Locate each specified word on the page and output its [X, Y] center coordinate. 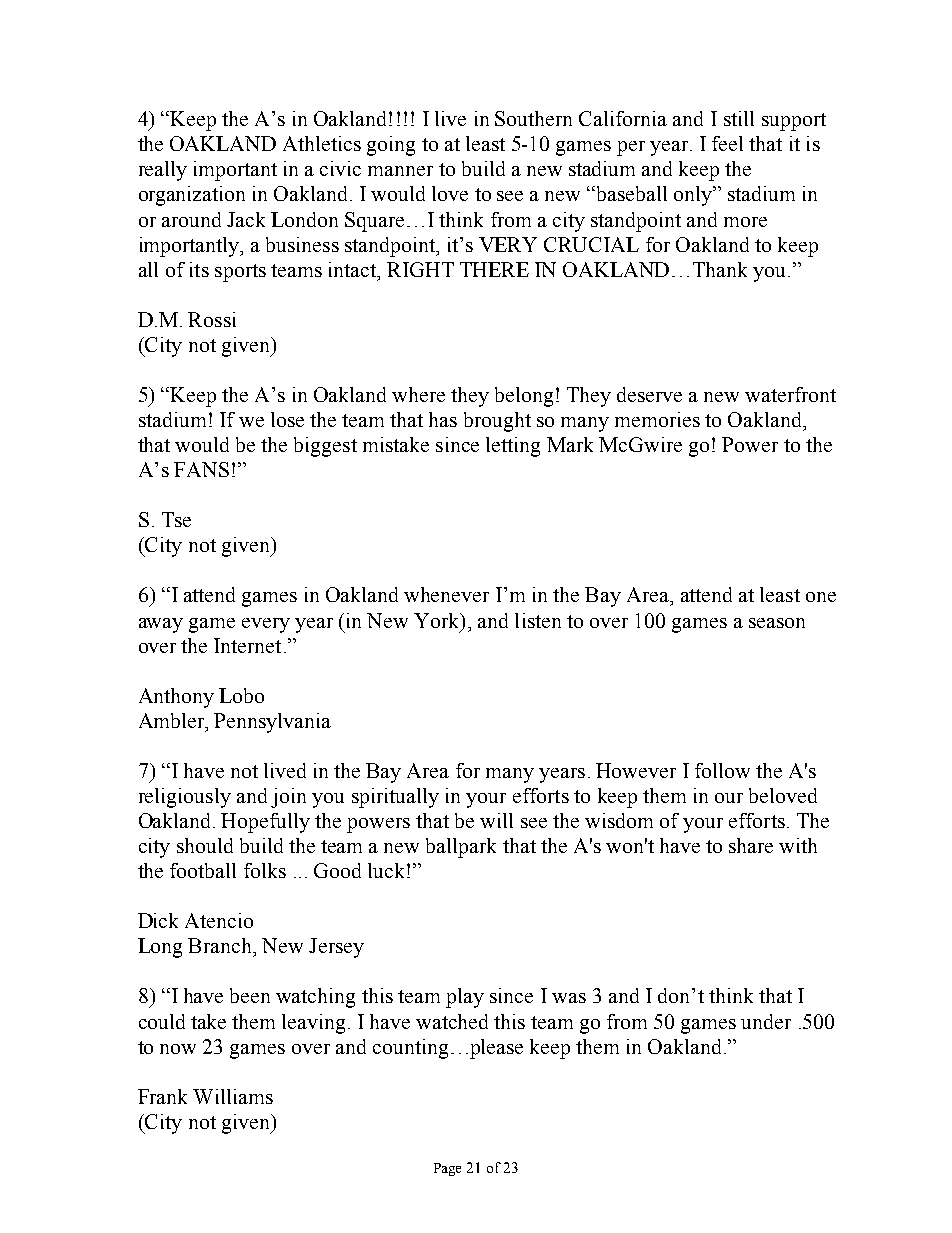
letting [513, 447]
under [766, 1021]
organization [192, 196]
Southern [533, 118]
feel [727, 143]
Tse [176, 519]
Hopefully [265, 823]
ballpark [461, 848]
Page [447, 1169]
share [751, 845]
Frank [162, 1096]
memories [657, 419]
